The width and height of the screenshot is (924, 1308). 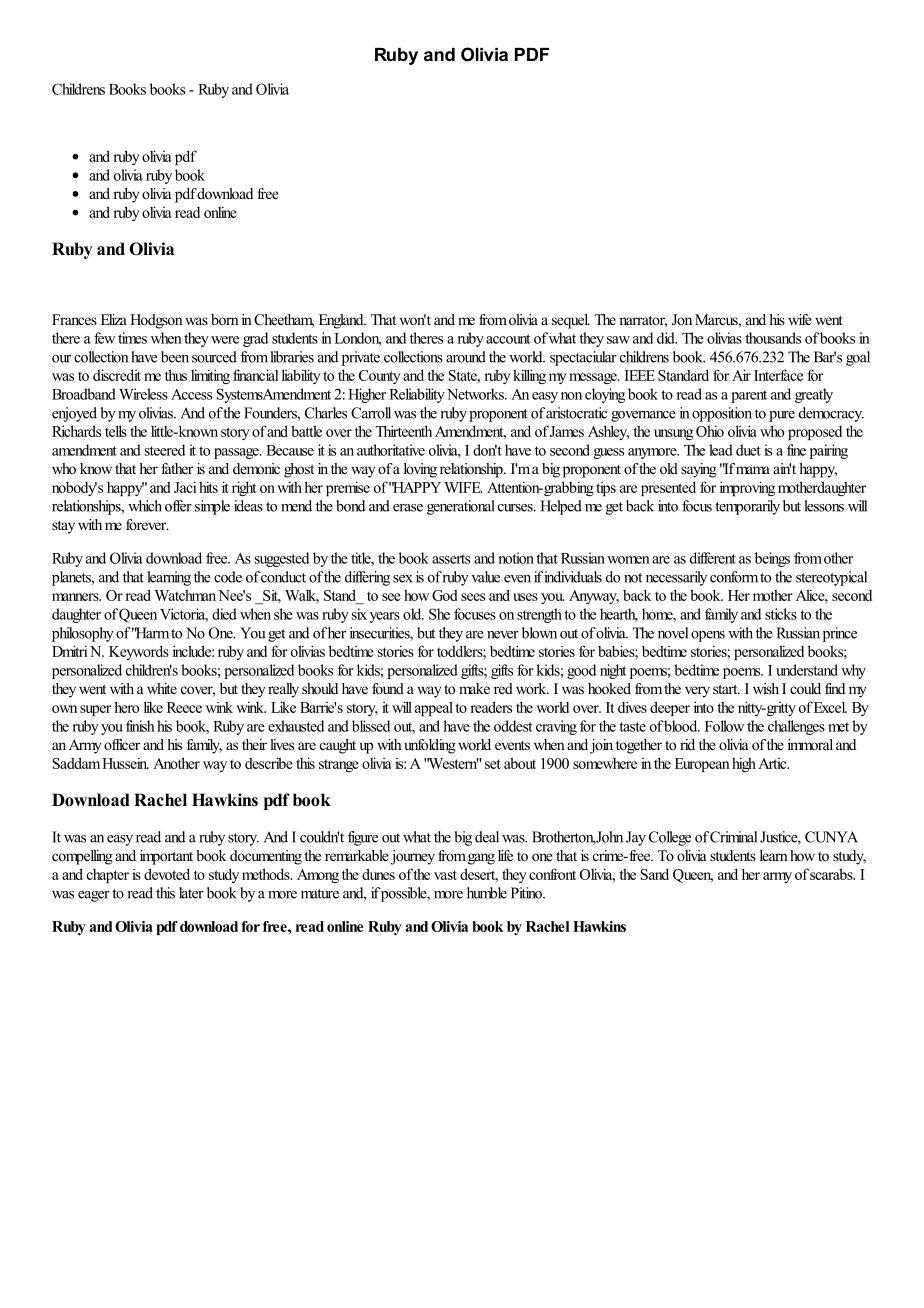 What do you see at coordinates (167, 874) in the screenshot?
I see `devoted` at bounding box center [167, 874].
